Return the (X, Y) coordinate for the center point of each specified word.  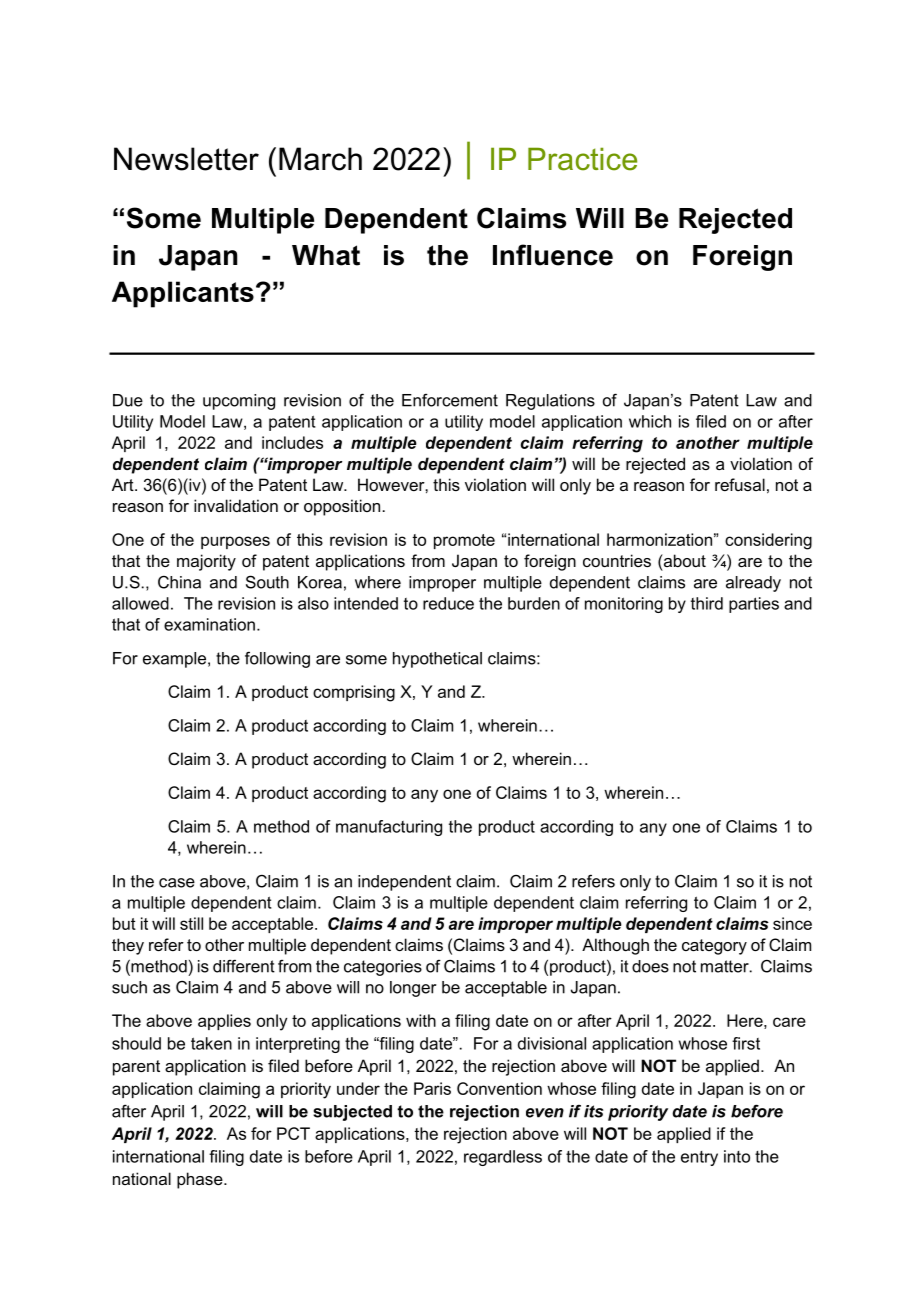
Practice (582, 159)
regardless (503, 1158)
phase (201, 1180)
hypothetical (437, 660)
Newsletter (186, 159)
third (707, 603)
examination (209, 624)
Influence (553, 255)
